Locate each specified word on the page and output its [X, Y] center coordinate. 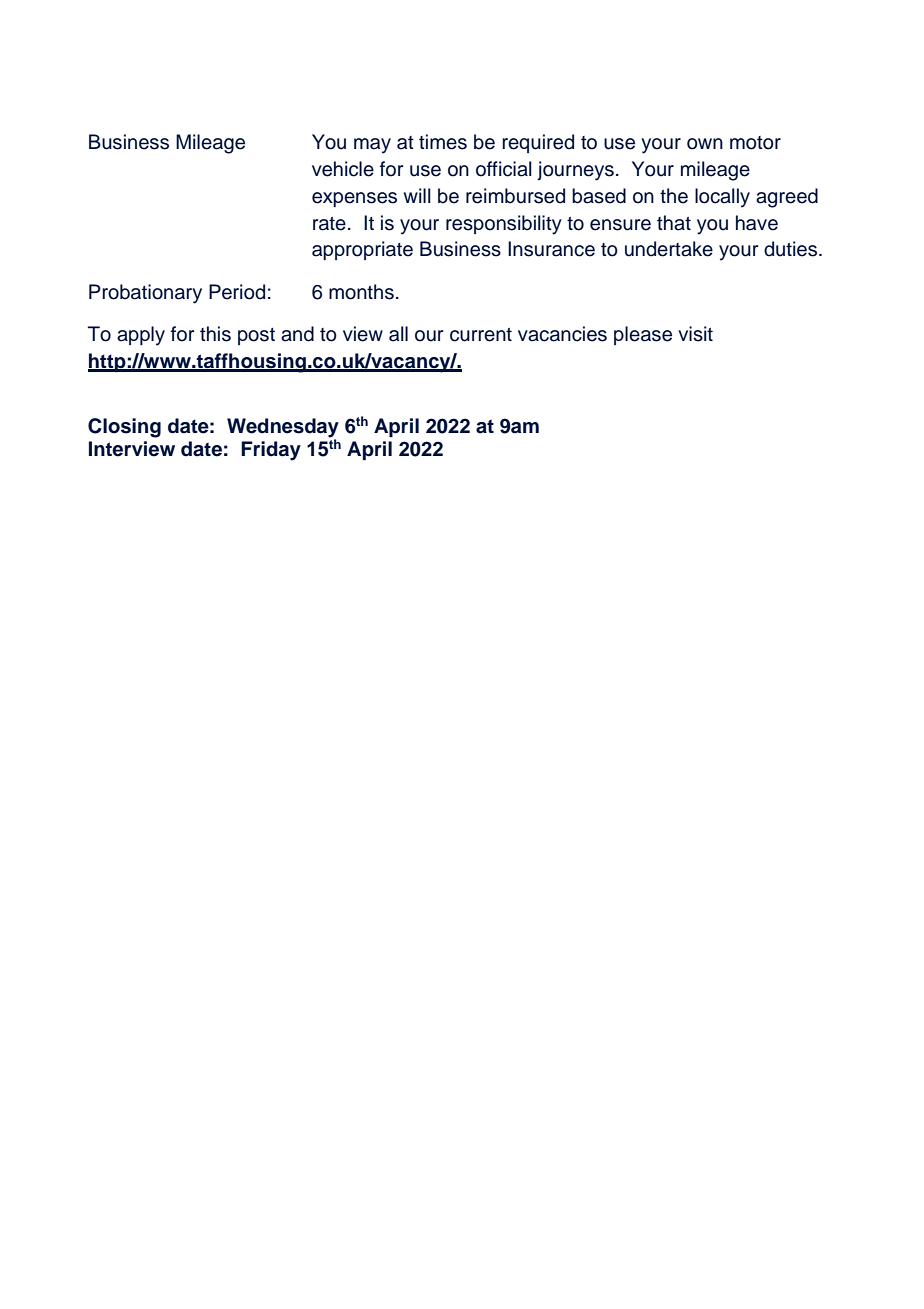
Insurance [551, 249]
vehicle [343, 169]
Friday [271, 451]
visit [695, 334]
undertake [669, 249]
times [443, 142]
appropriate [362, 250]
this [215, 334]
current [481, 335]
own [705, 144]
